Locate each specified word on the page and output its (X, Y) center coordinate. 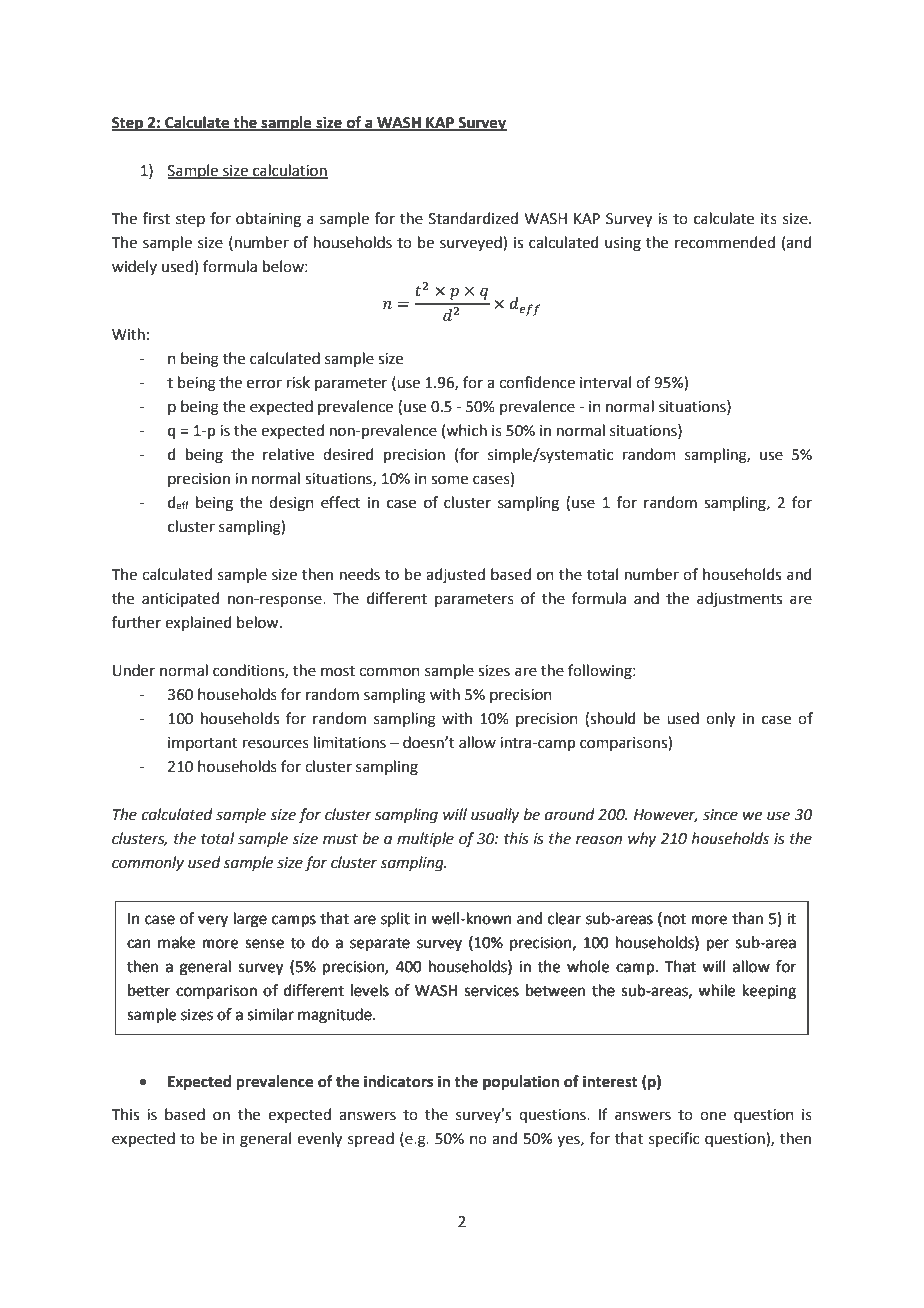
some (449, 480)
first (156, 218)
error (264, 384)
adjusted (455, 575)
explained (198, 623)
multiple (425, 839)
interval (605, 382)
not (675, 919)
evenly (319, 1140)
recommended (725, 242)
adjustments (739, 600)
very (213, 921)
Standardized (473, 218)
